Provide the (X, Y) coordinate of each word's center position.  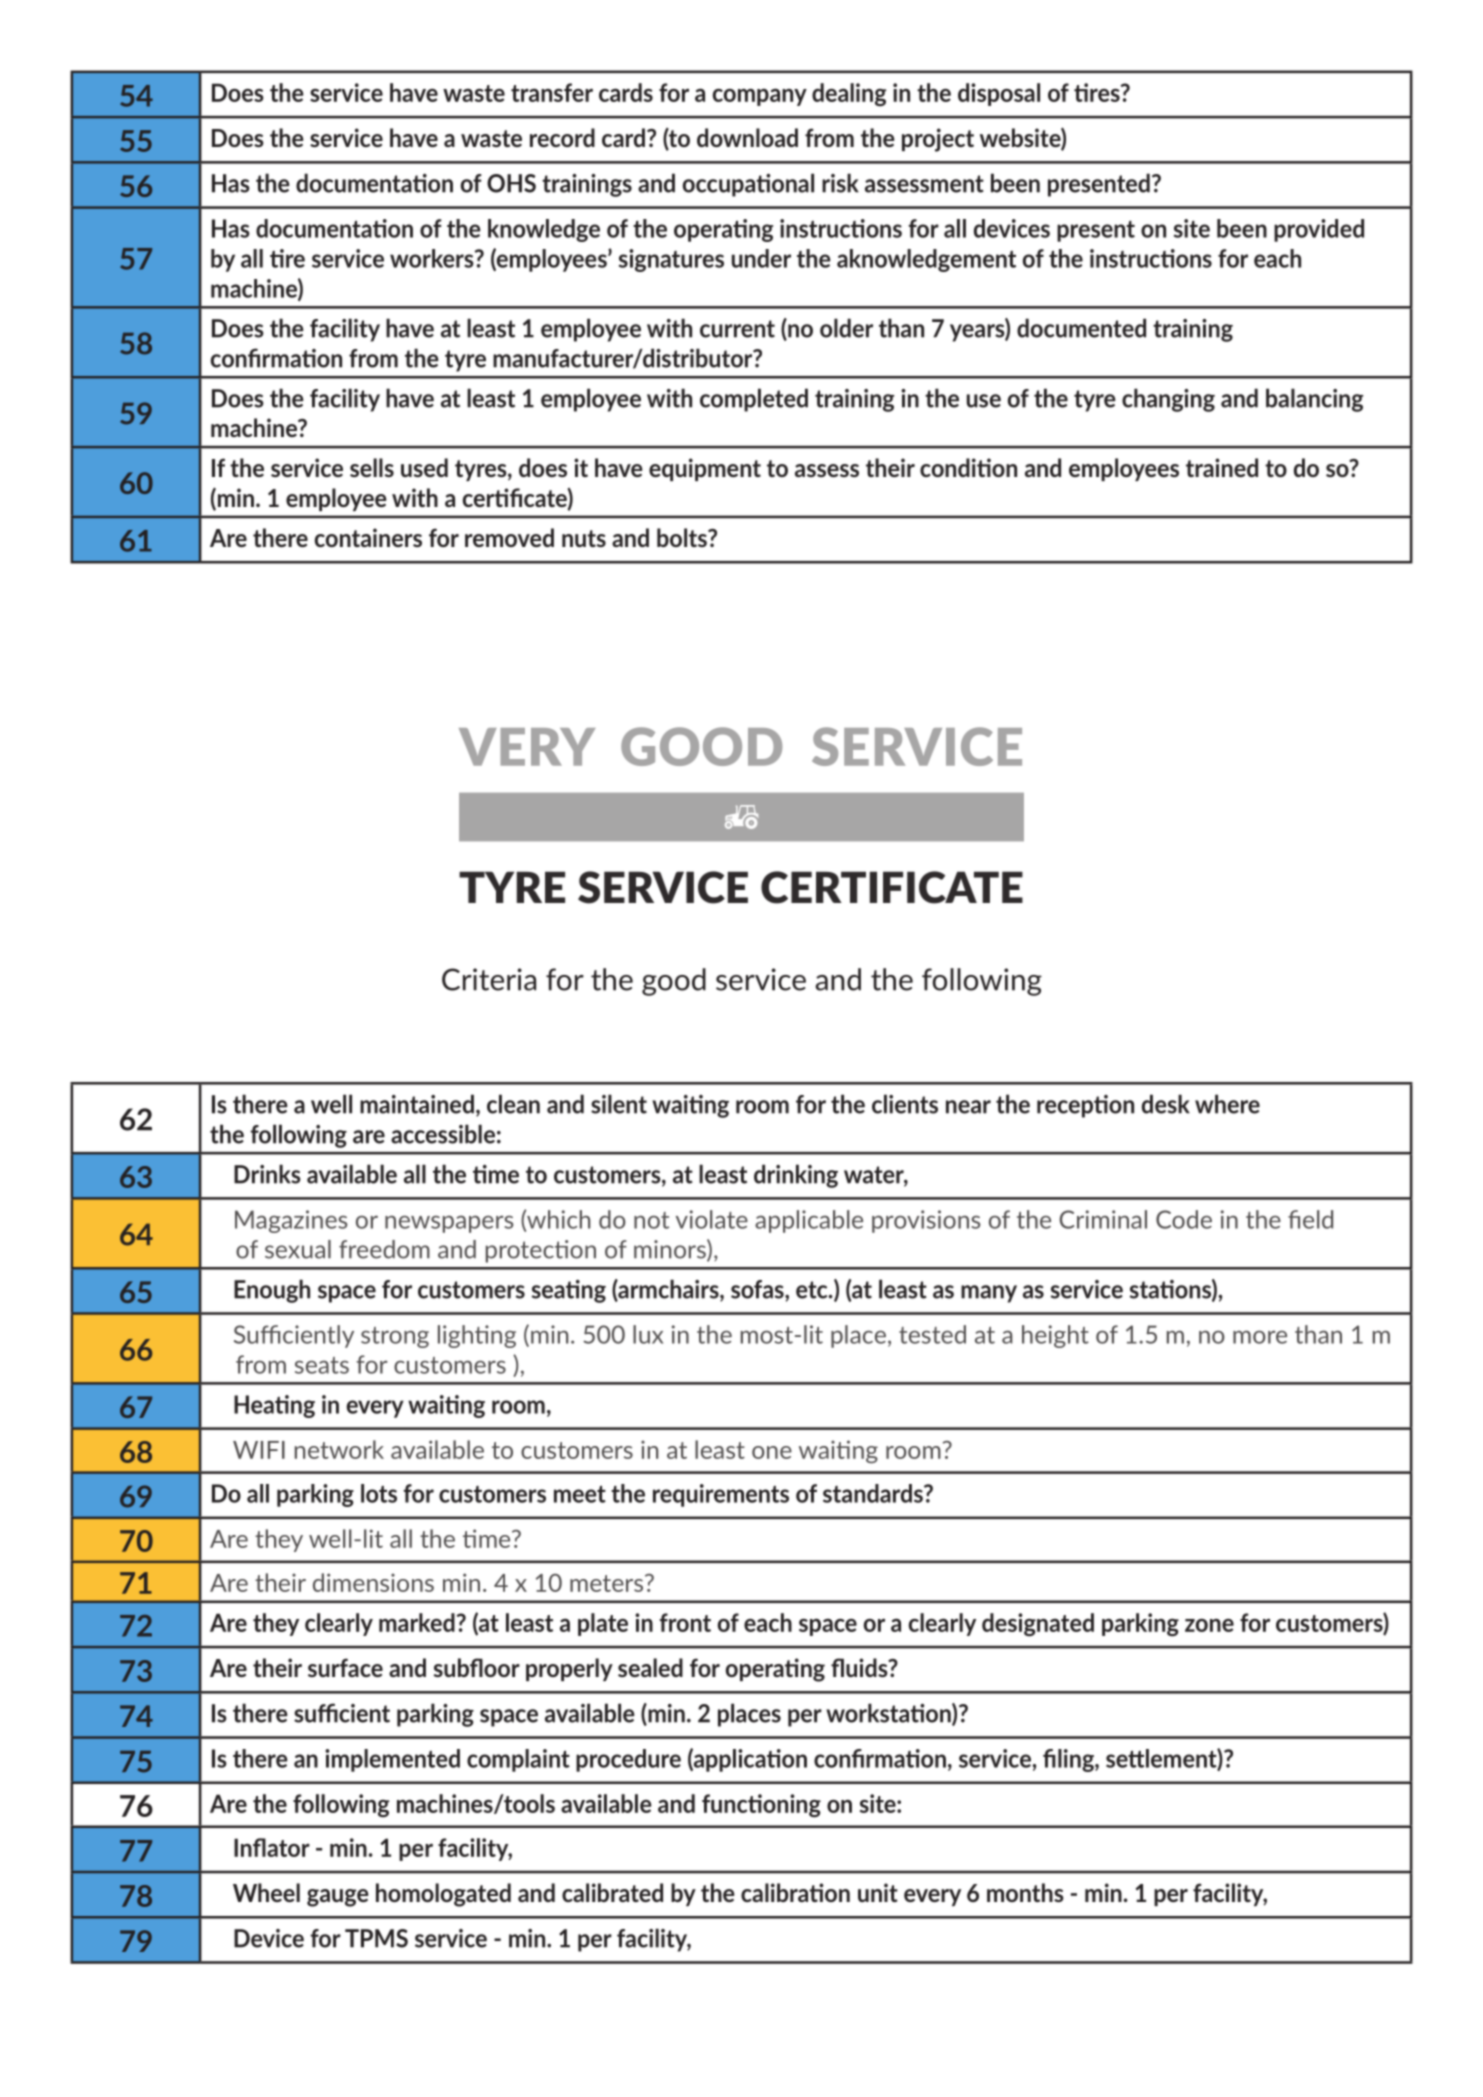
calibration (795, 1892)
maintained (417, 1104)
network (339, 1449)
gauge (338, 1898)
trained (1222, 467)
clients (905, 1104)
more (1260, 1337)
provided (1319, 230)
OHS (511, 183)
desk (1166, 1104)
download (747, 137)
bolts (683, 537)
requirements (721, 1495)
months (1025, 1892)
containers (368, 537)
